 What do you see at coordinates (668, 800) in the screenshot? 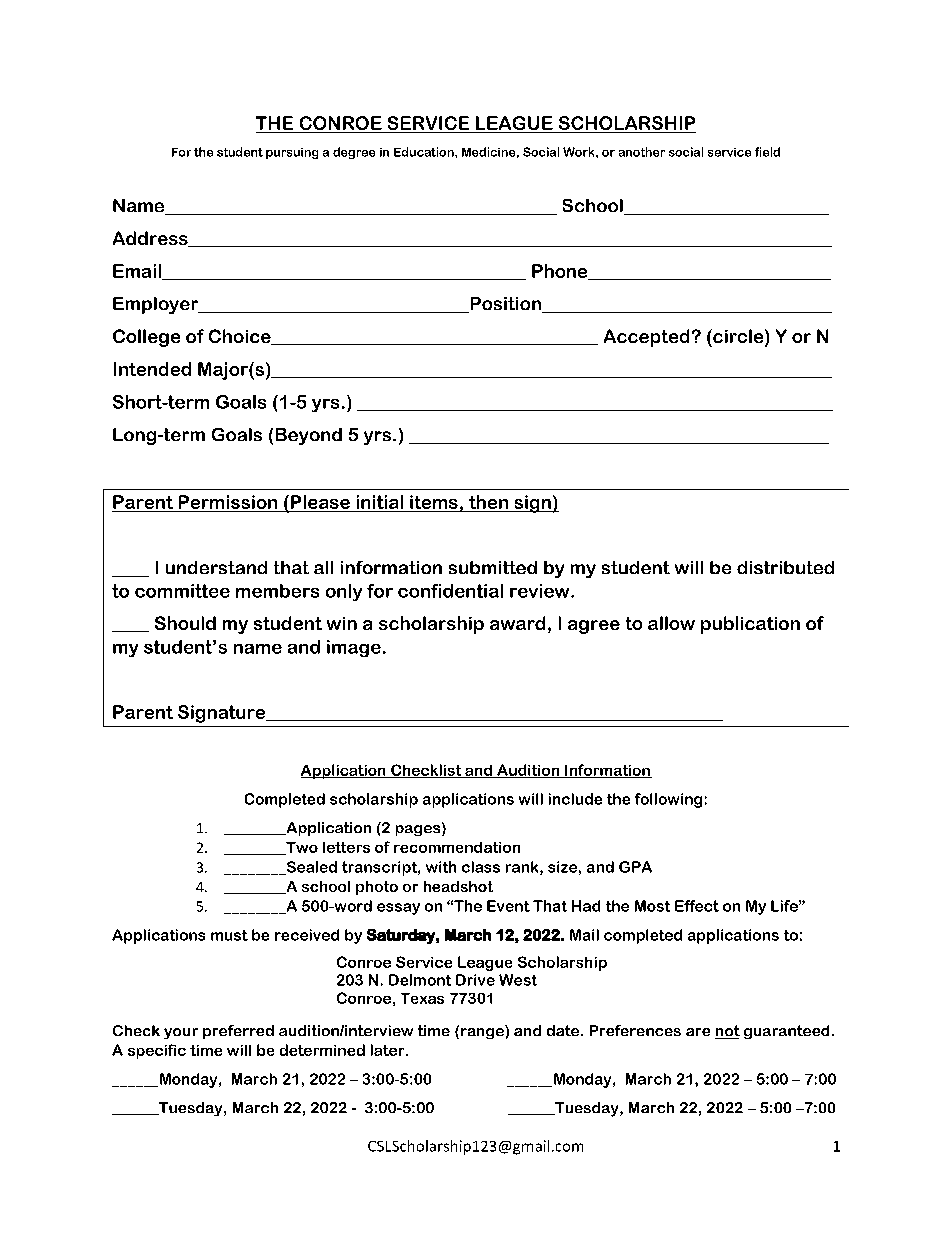
I see `following` at bounding box center [668, 800].
